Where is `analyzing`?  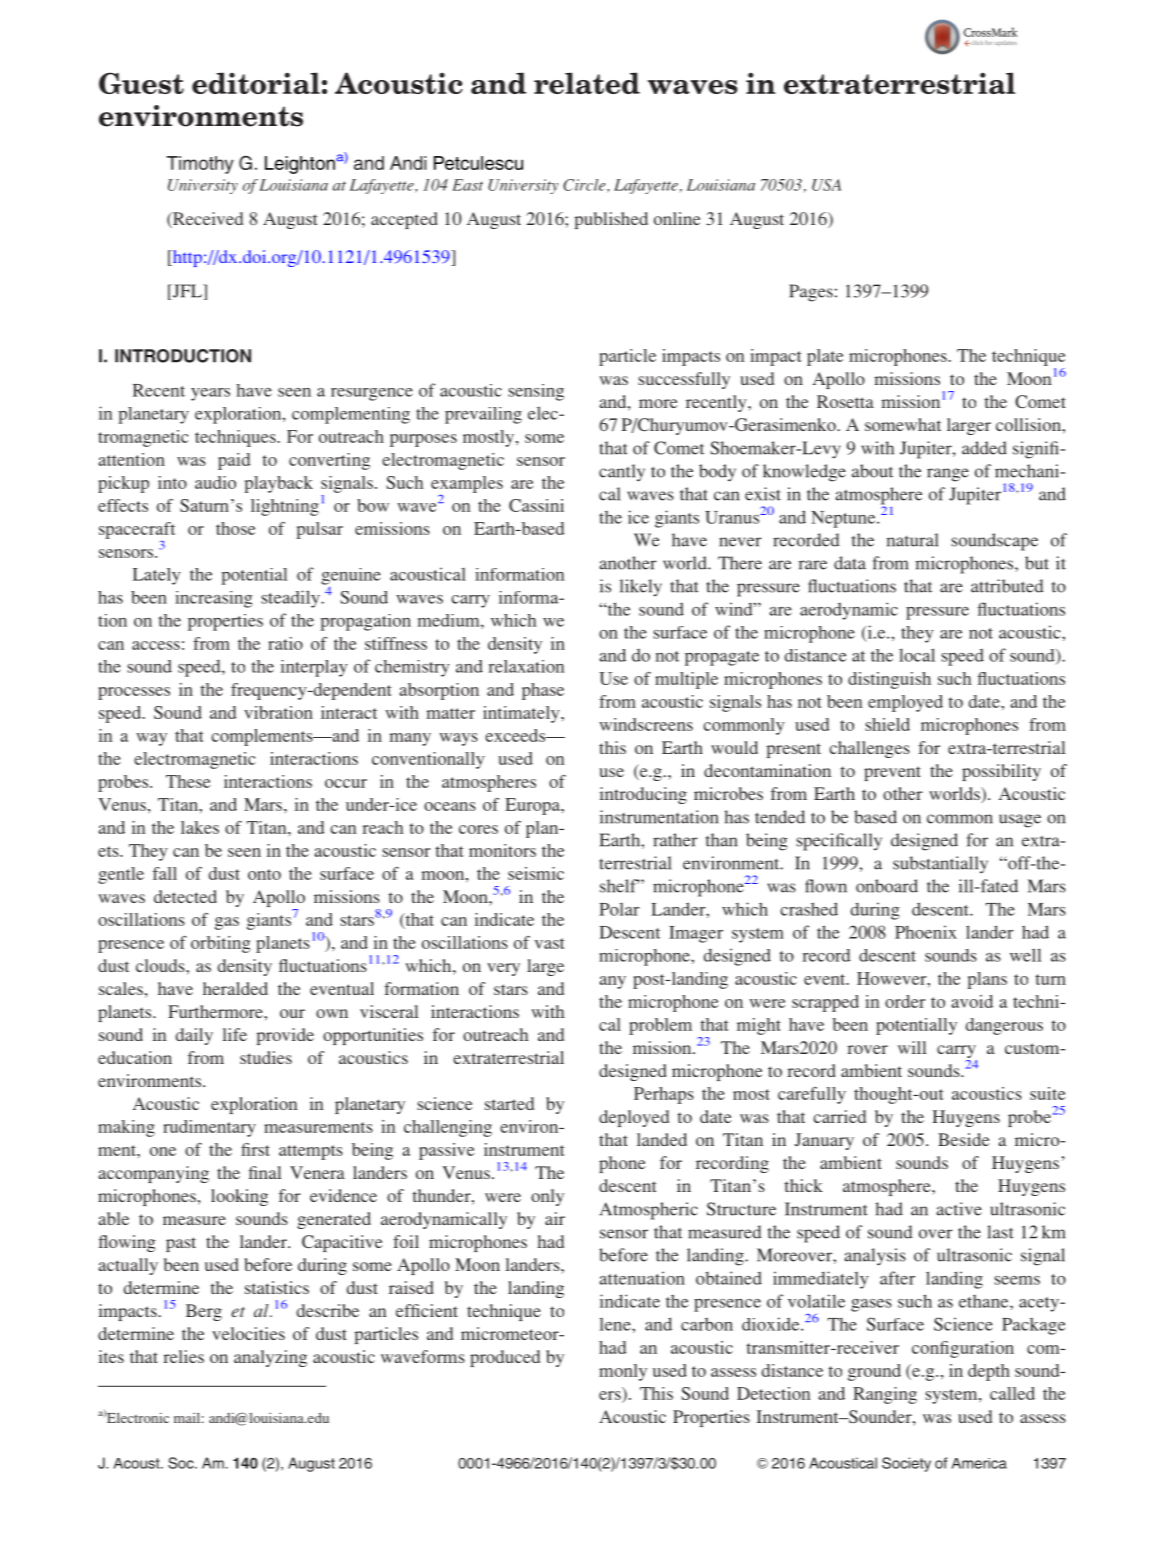 analyzing is located at coordinates (270, 1358).
